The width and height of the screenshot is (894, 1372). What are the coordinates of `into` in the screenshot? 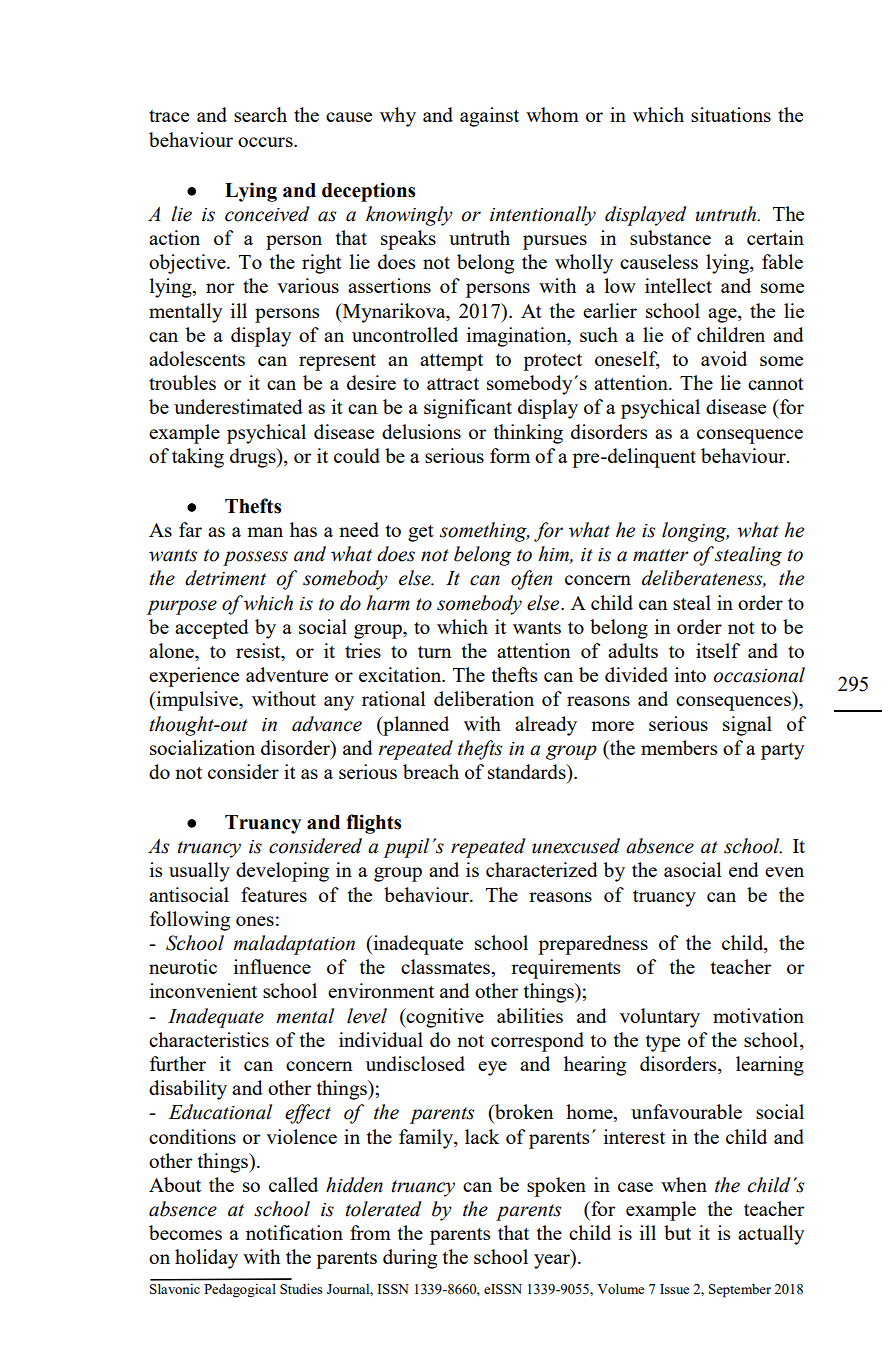 It's located at (690, 674).
